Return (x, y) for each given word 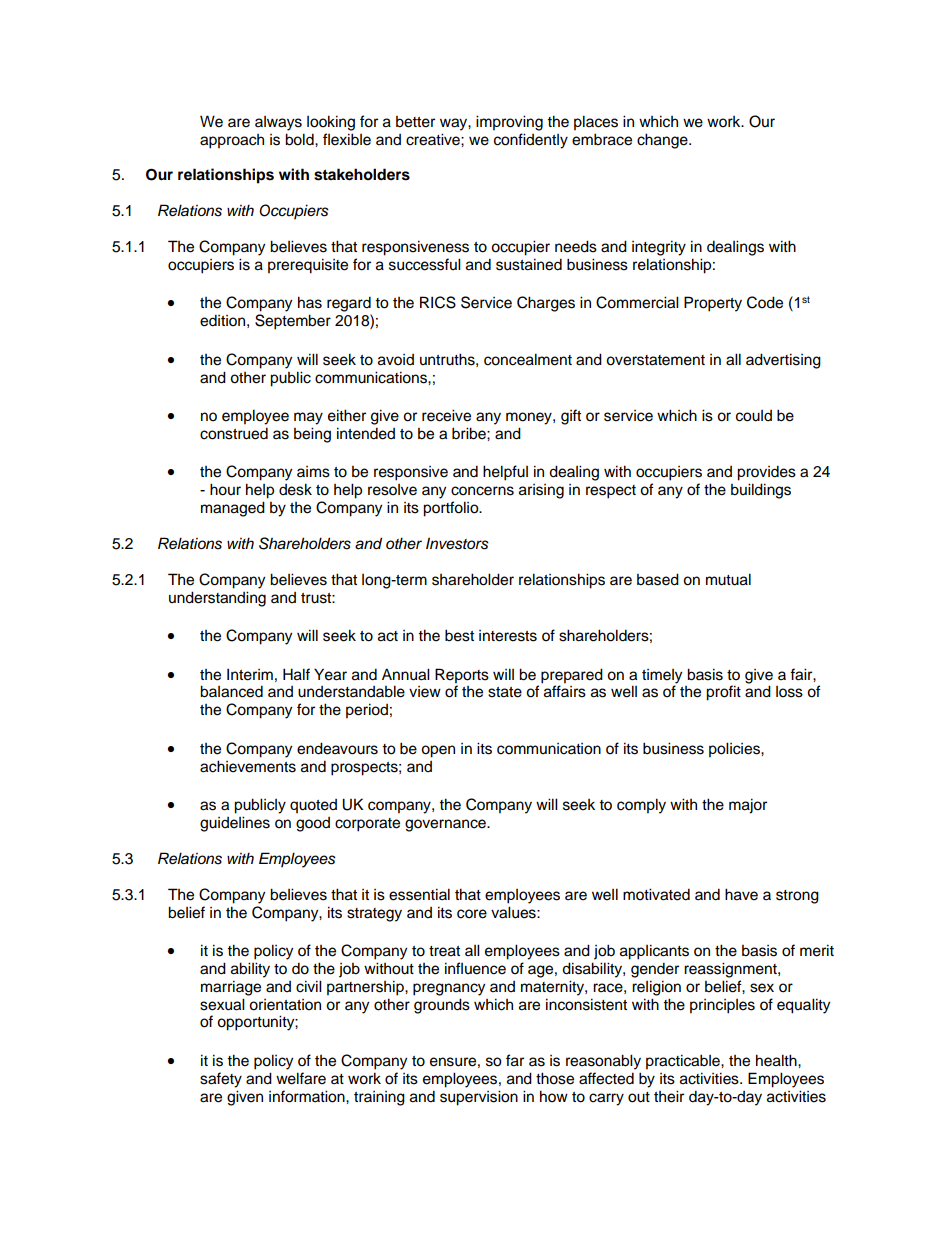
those (555, 1078)
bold (300, 139)
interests (508, 636)
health (777, 1060)
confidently (531, 141)
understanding (217, 599)
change (663, 141)
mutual (728, 579)
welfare (301, 1078)
